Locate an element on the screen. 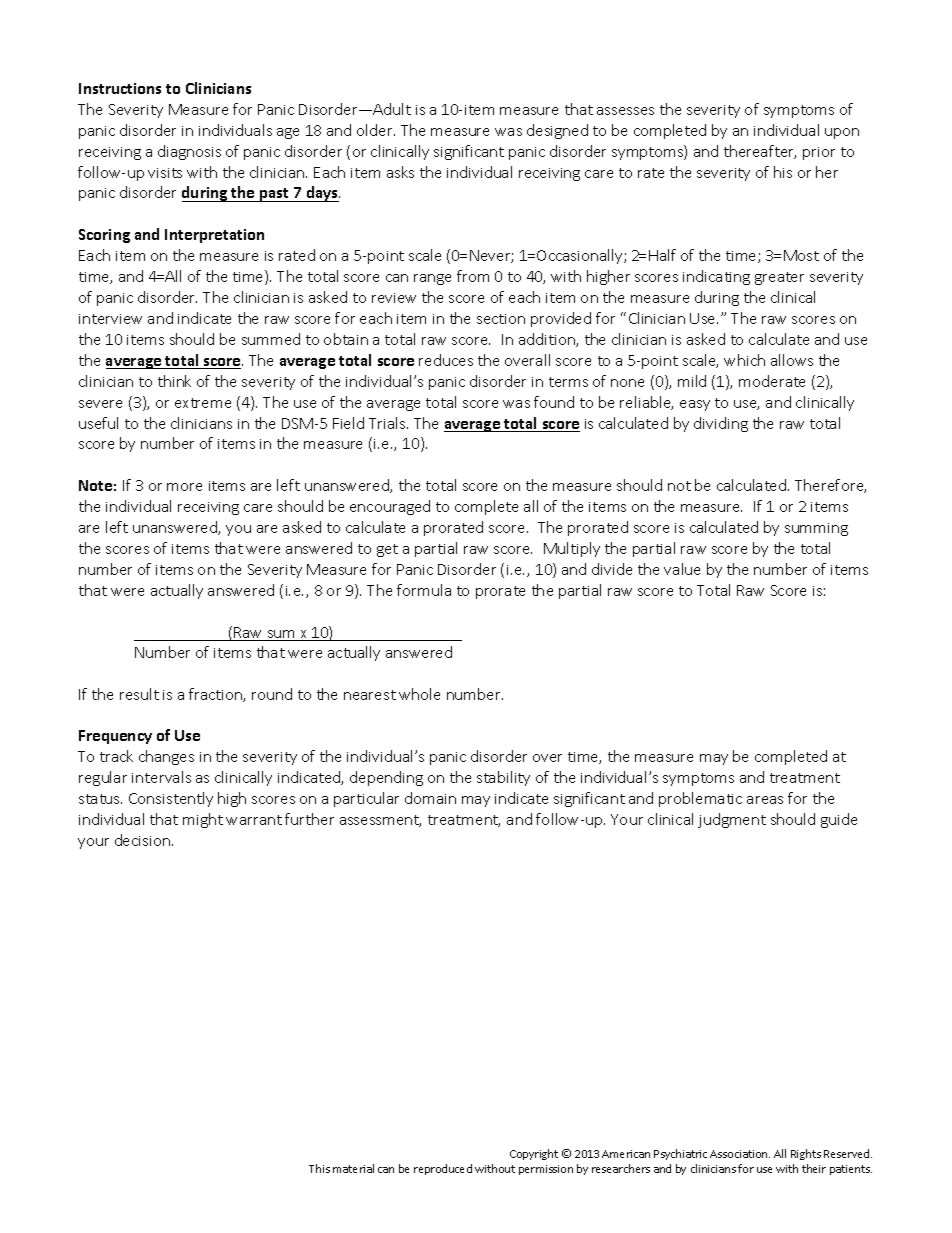  formula is located at coordinates (424, 590).
